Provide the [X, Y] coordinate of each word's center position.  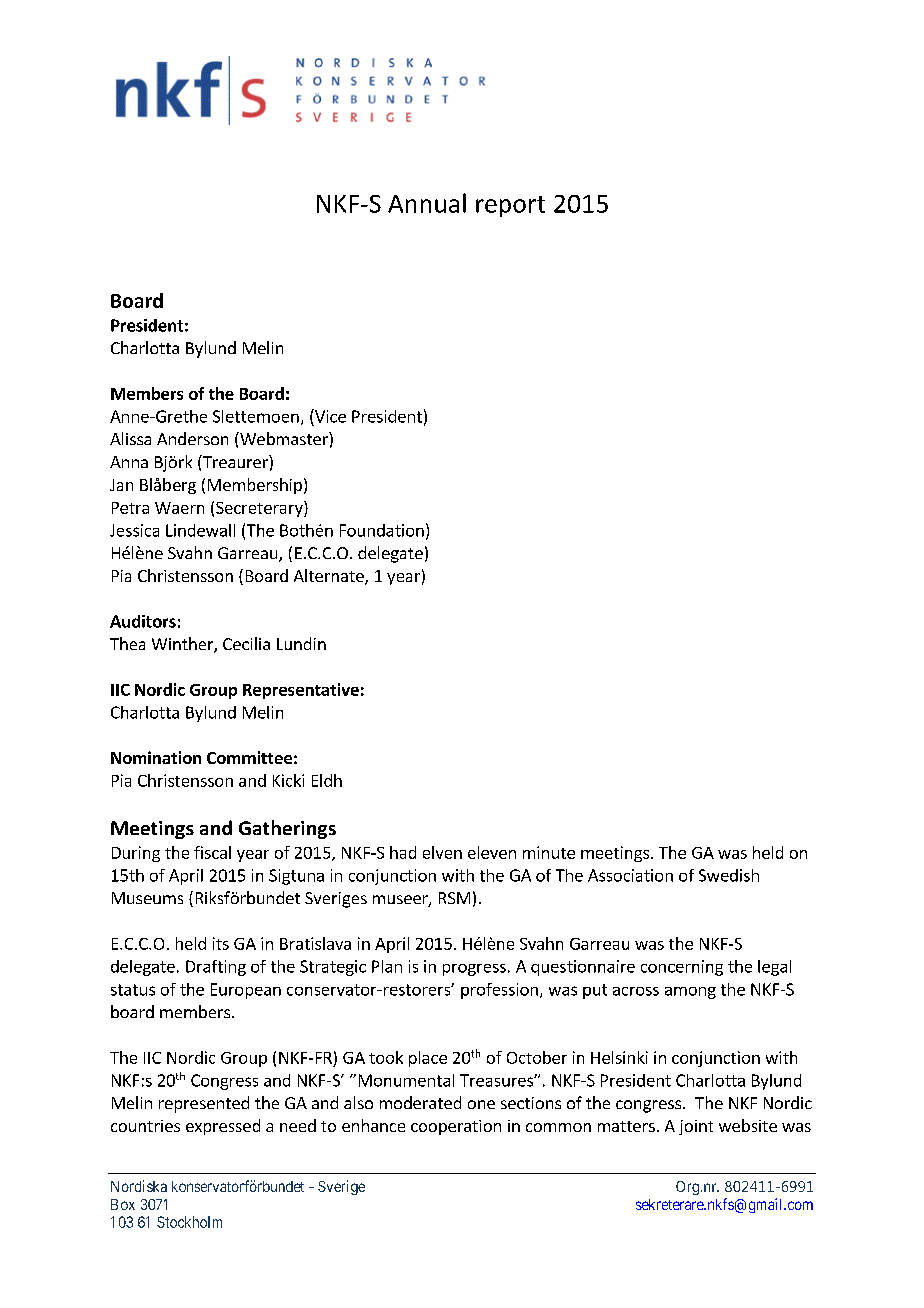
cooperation [456, 1127]
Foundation [382, 530]
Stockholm [189, 1222]
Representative [301, 691]
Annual [427, 203]
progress [474, 970]
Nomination [156, 757]
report [510, 206]
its [221, 943]
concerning [682, 968]
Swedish [729, 875]
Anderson [192, 438]
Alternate [330, 577]
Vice [329, 416]
